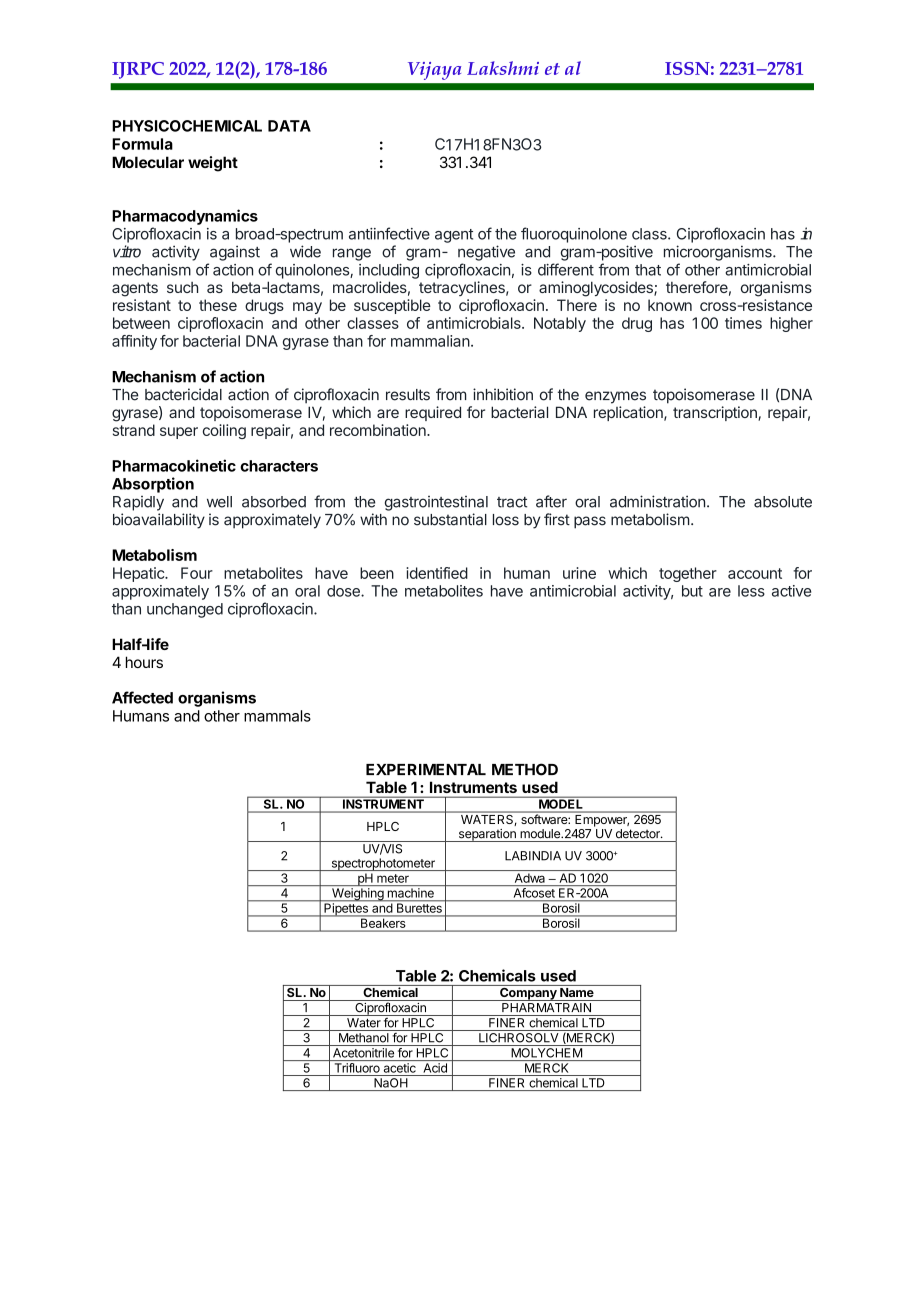  What do you see at coordinates (503, 68) in the document?
I see `Lakshmi` at bounding box center [503, 68].
